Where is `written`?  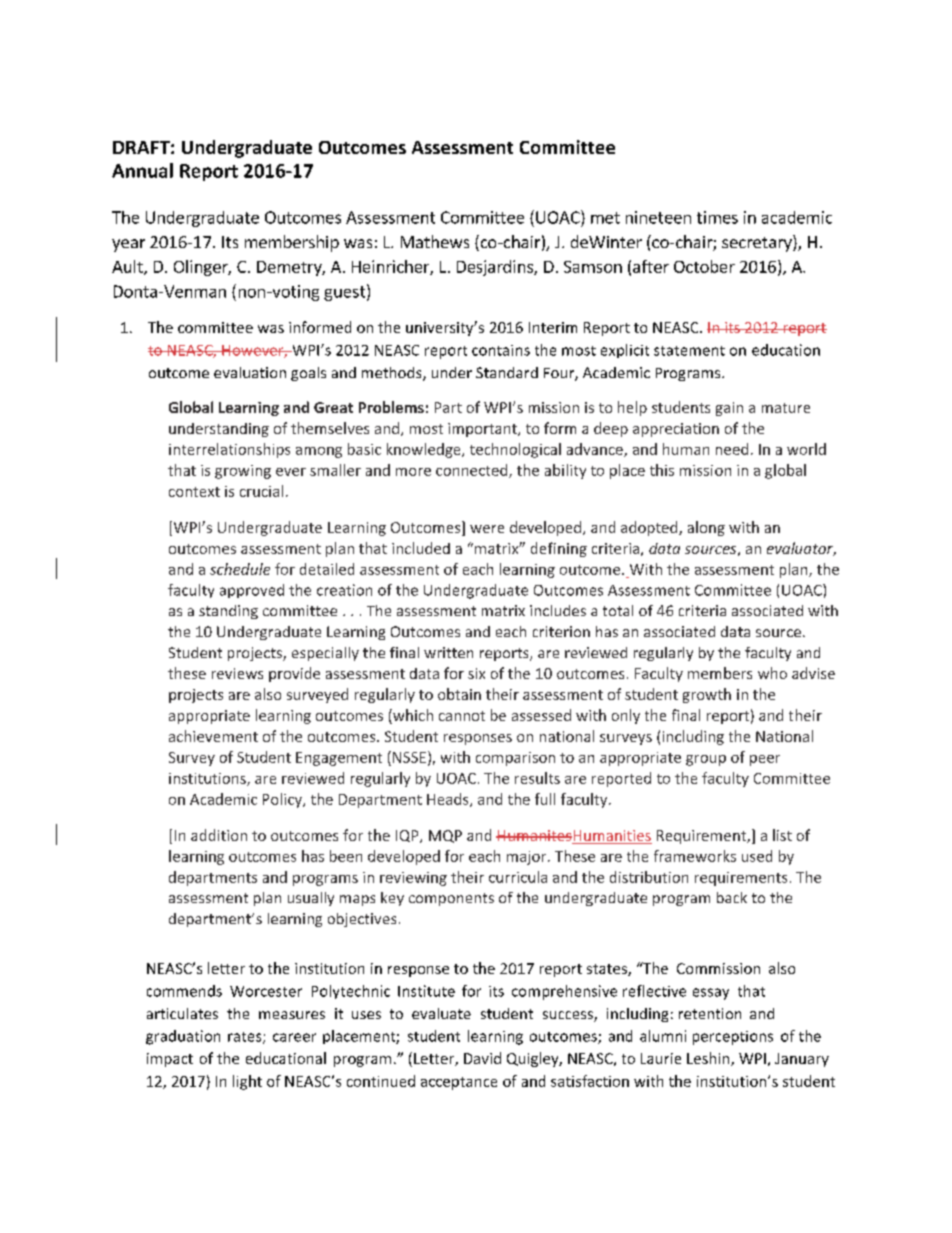
written is located at coordinates (448, 652).
